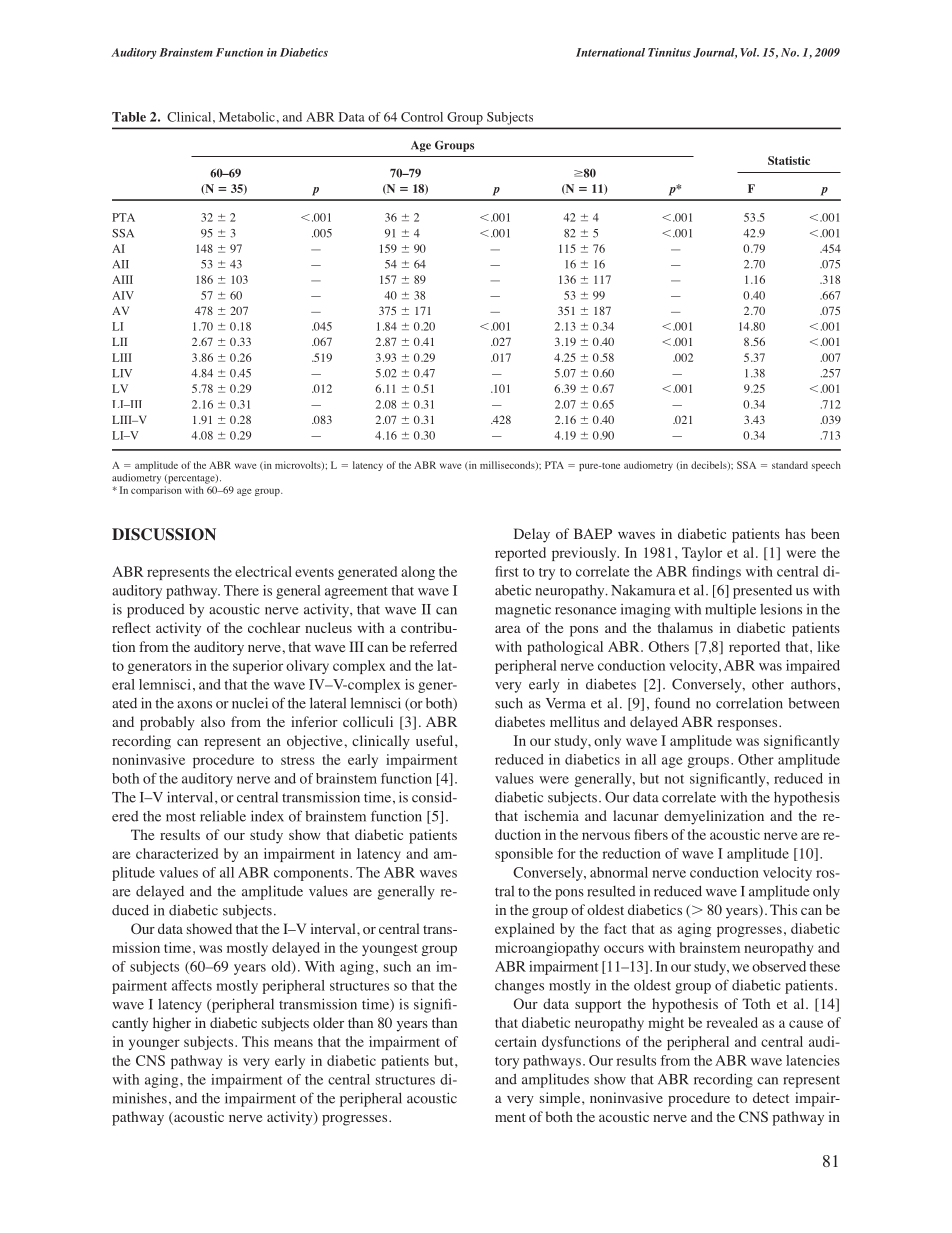 The height and width of the screenshot is (1233, 952). Describe the element at coordinates (247, 117) in the screenshot. I see `Metabolic` at that location.
